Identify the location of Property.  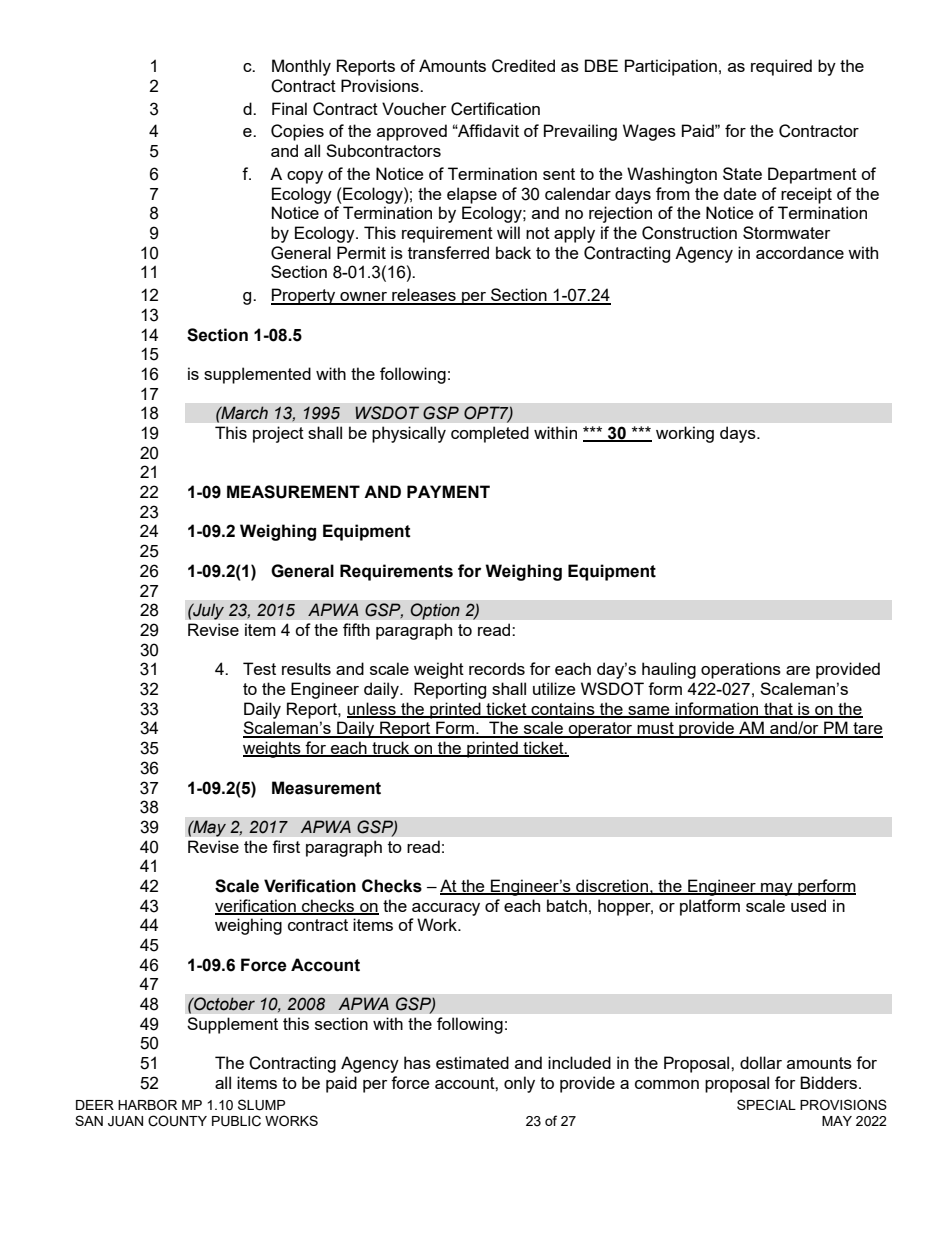
(304, 296).
